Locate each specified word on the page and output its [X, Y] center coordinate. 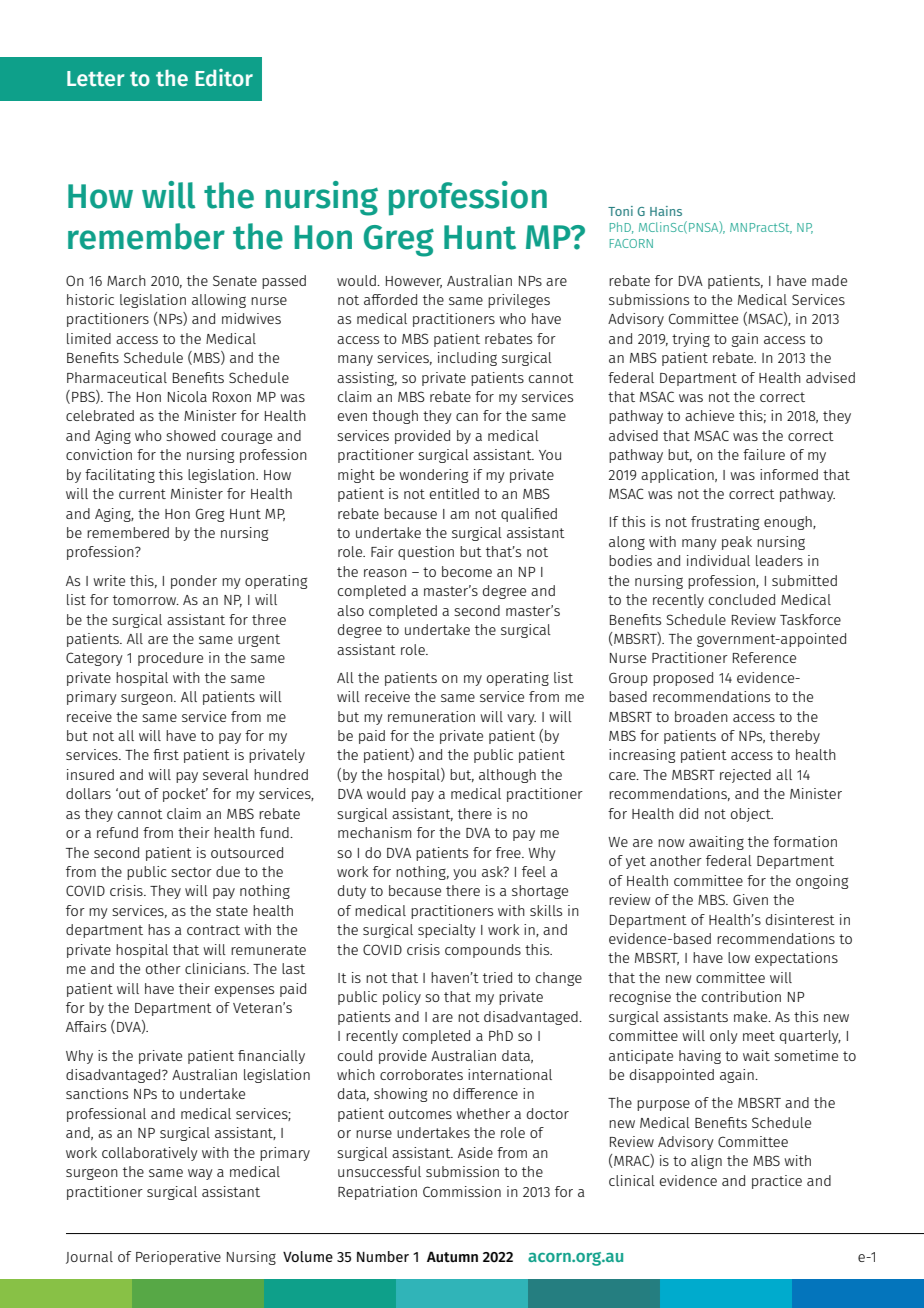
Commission [462, 1191]
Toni [620, 211]
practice [777, 1182]
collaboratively [150, 1154]
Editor [224, 77]
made [829, 280]
